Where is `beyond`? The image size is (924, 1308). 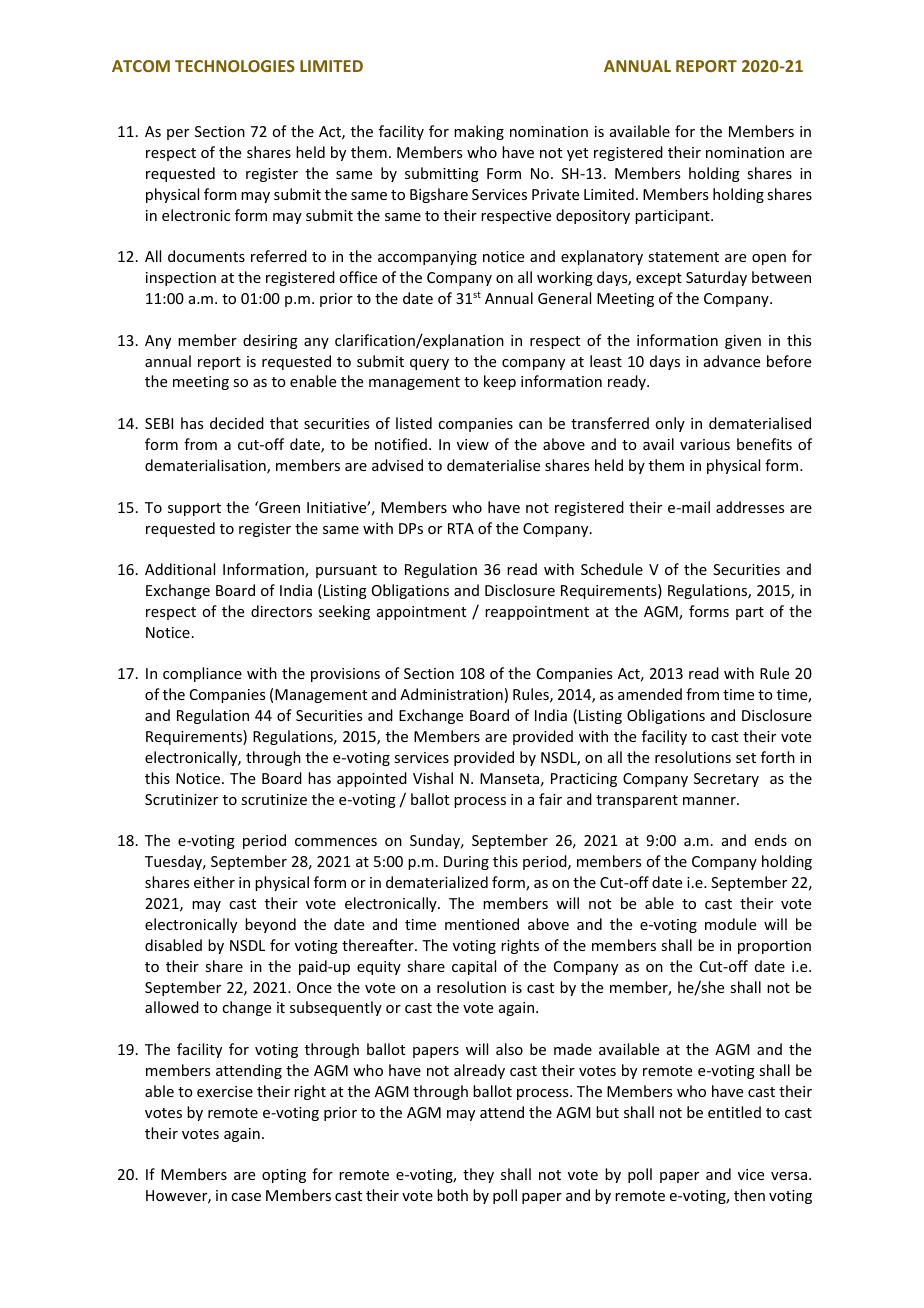
beyond is located at coordinates (270, 925).
